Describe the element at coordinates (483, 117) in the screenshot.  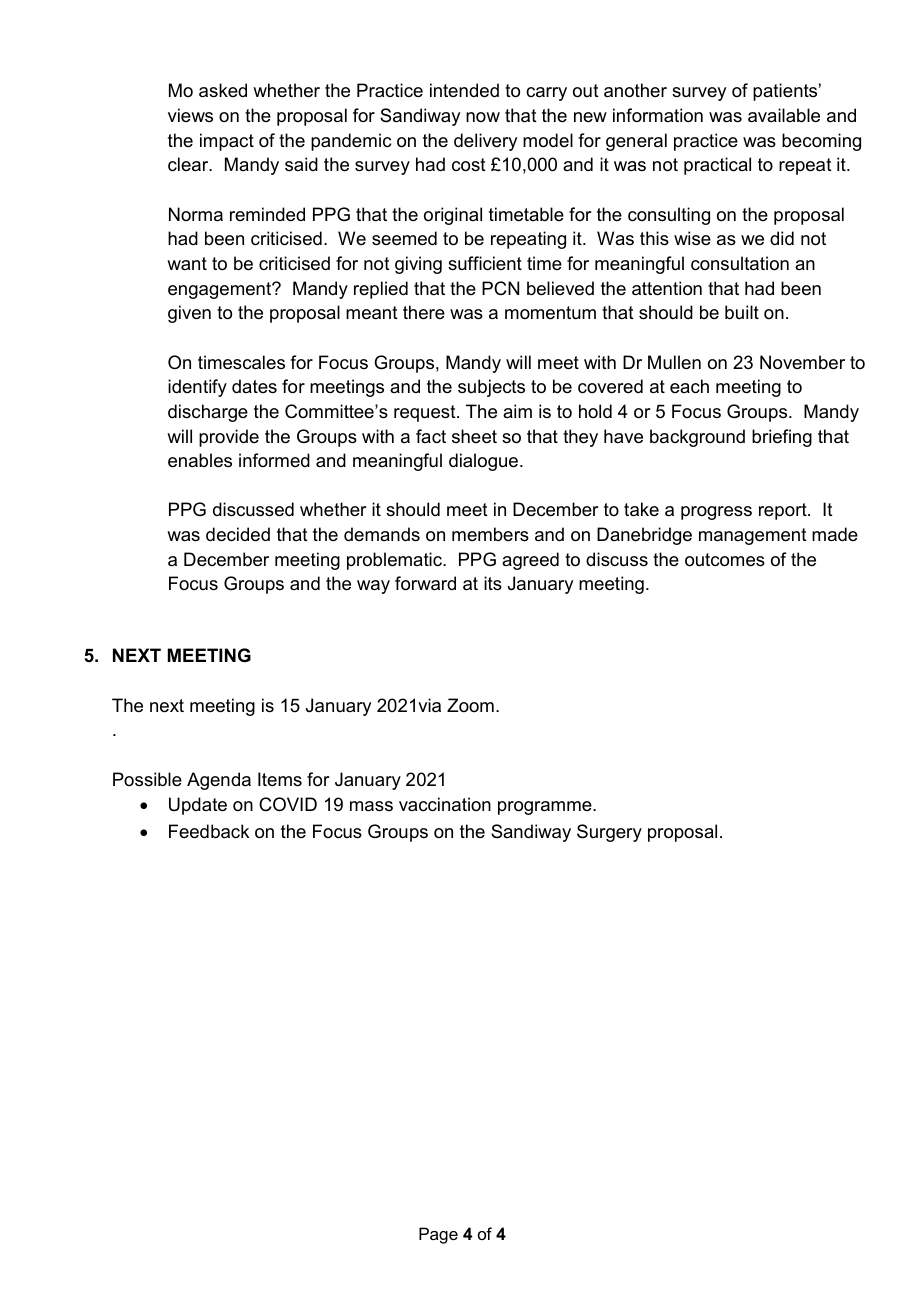
I see `now` at that location.
